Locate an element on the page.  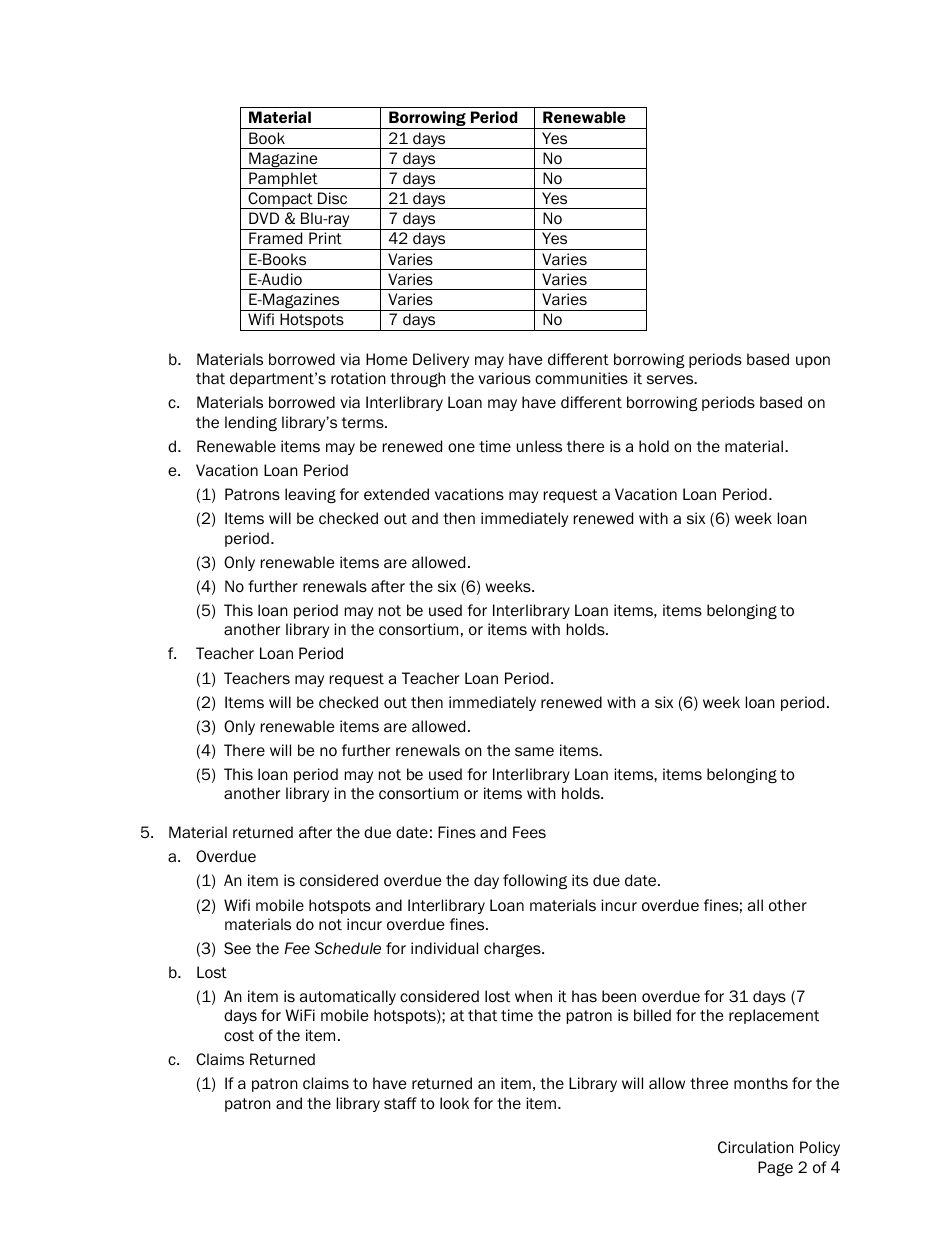
staff is located at coordinates (400, 1103).
